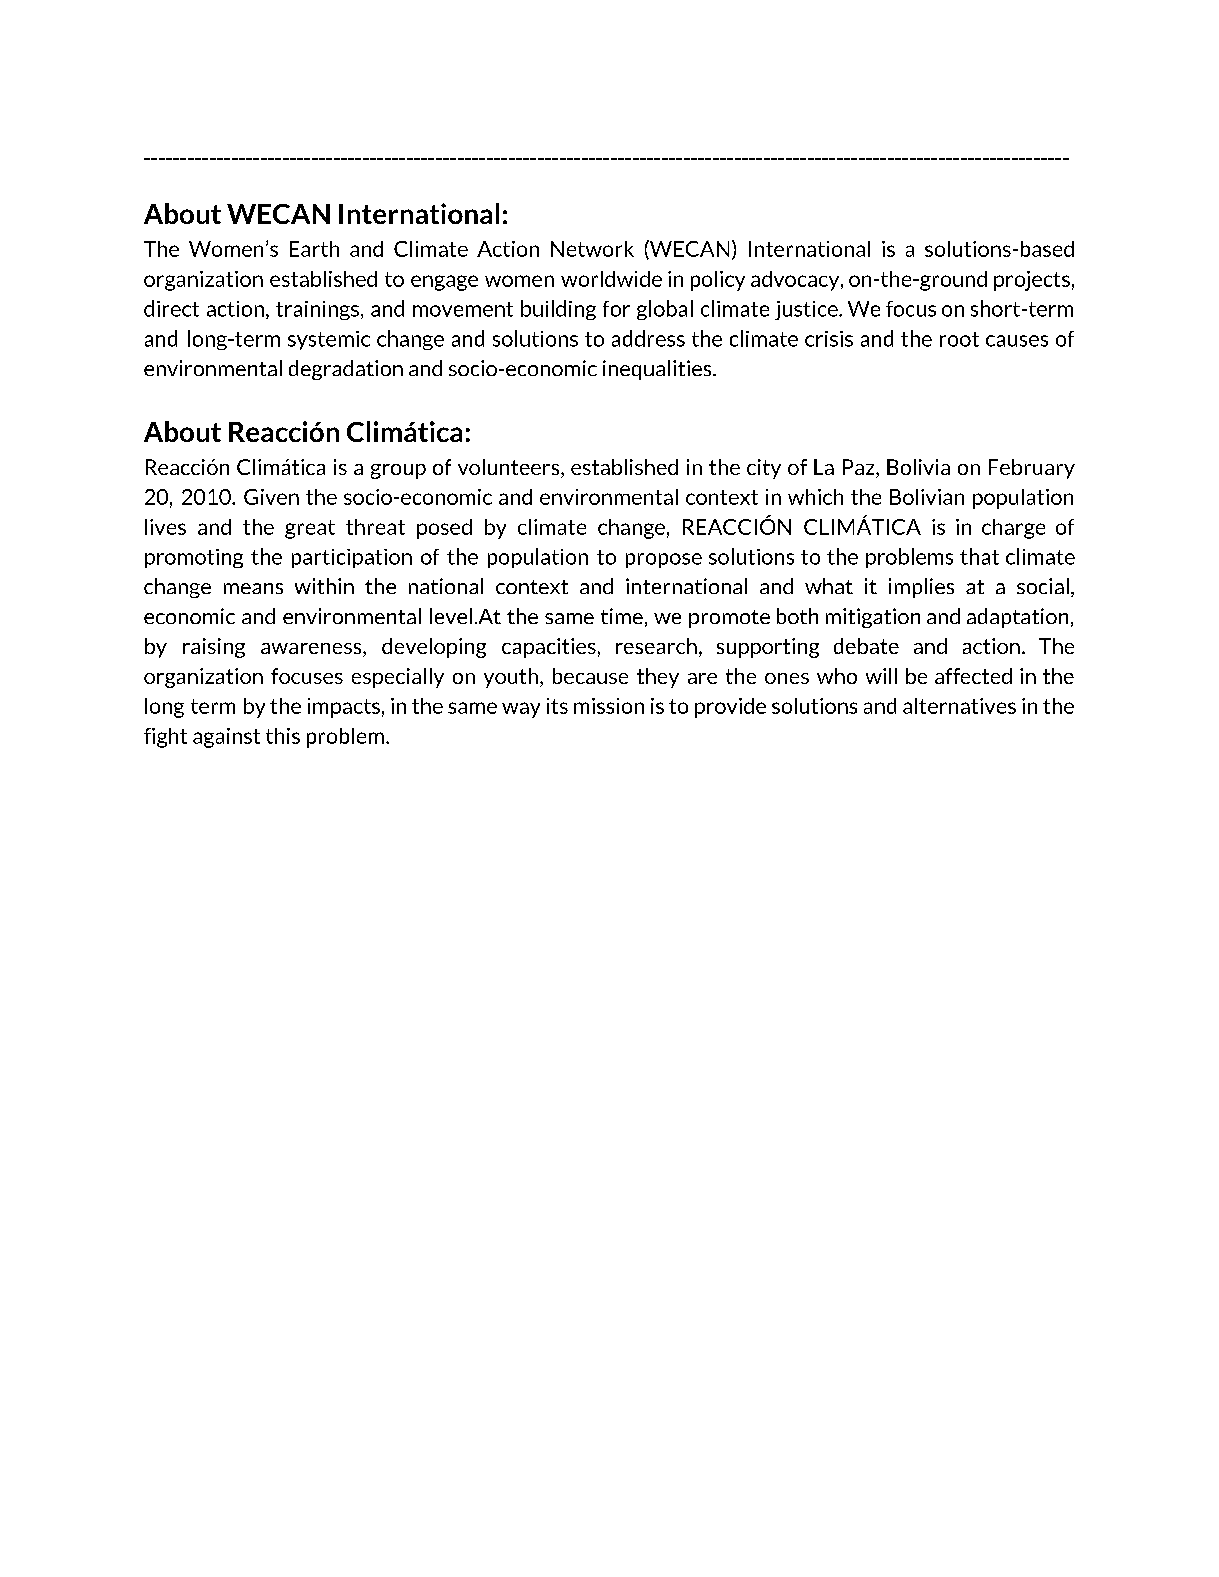  What do you see at coordinates (283, 736) in the image?
I see `this` at bounding box center [283, 736].
